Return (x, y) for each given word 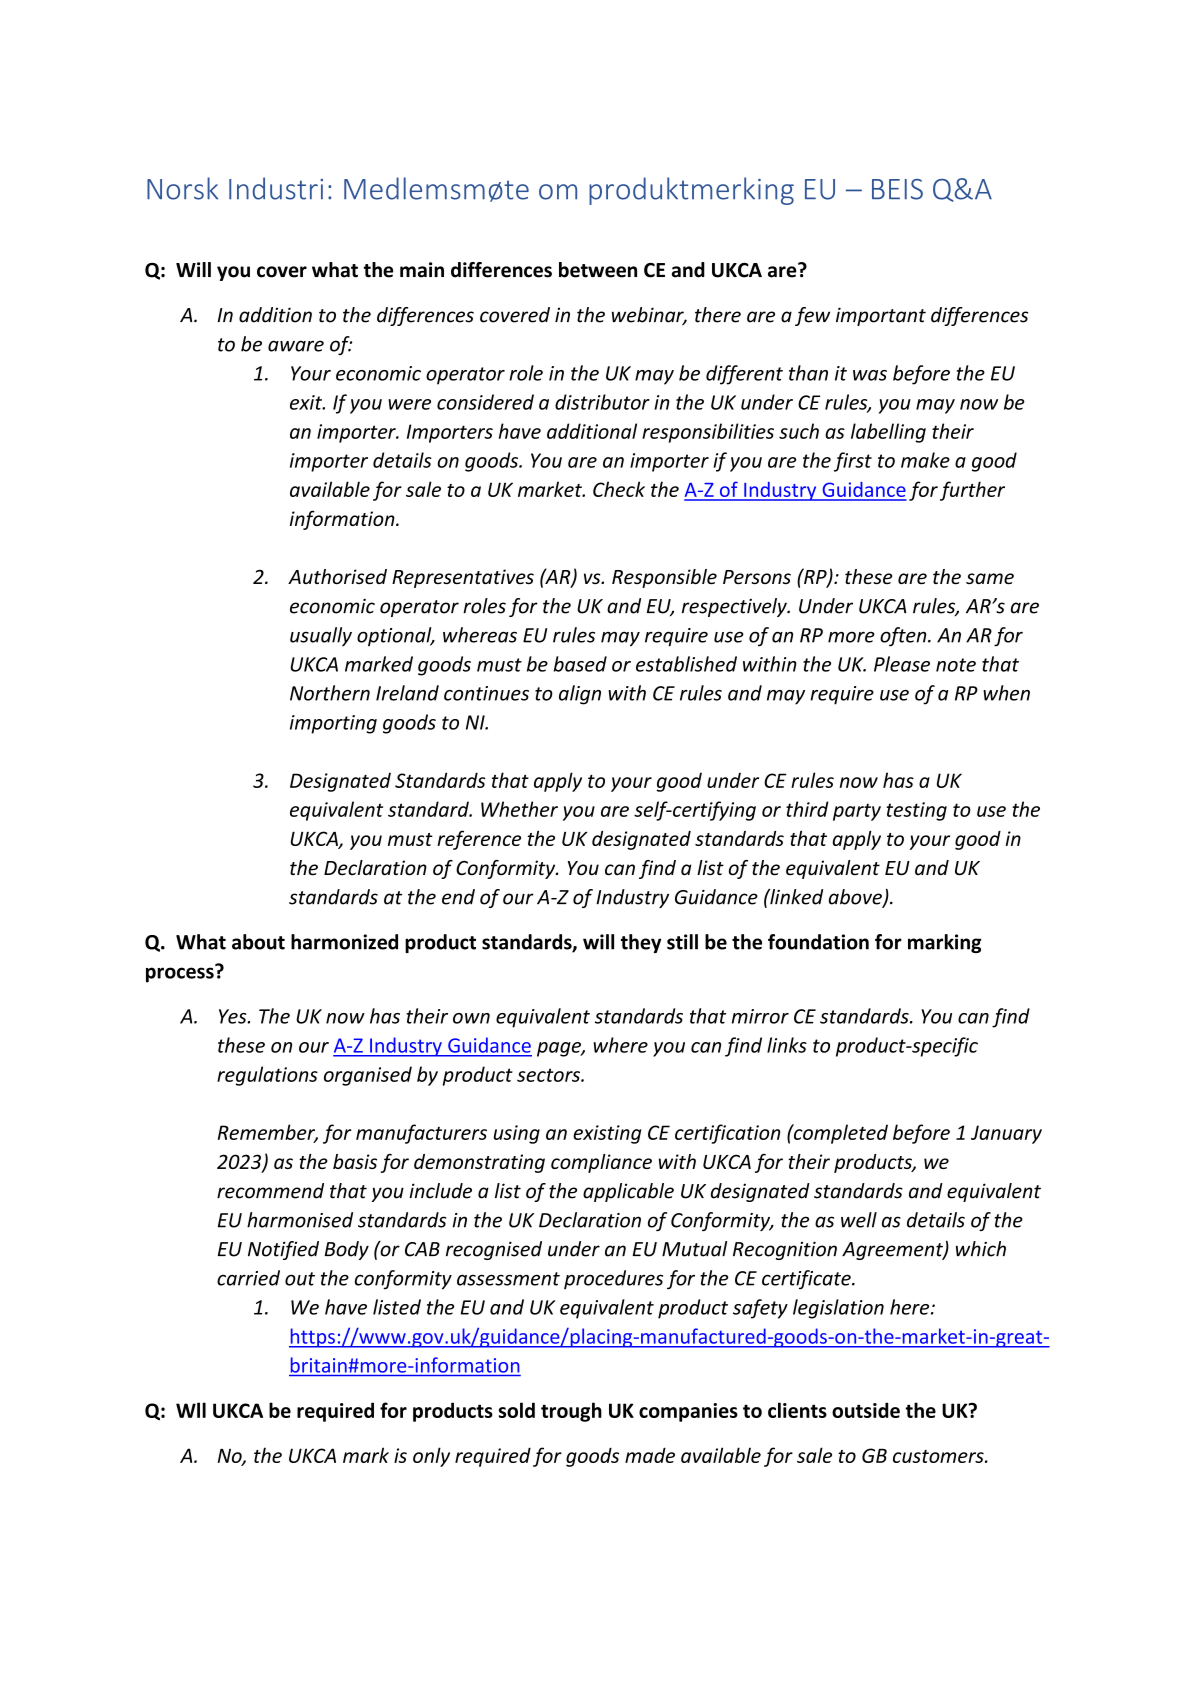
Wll (191, 1410)
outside (866, 1410)
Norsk (182, 188)
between (598, 270)
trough (571, 1412)
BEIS (897, 189)
